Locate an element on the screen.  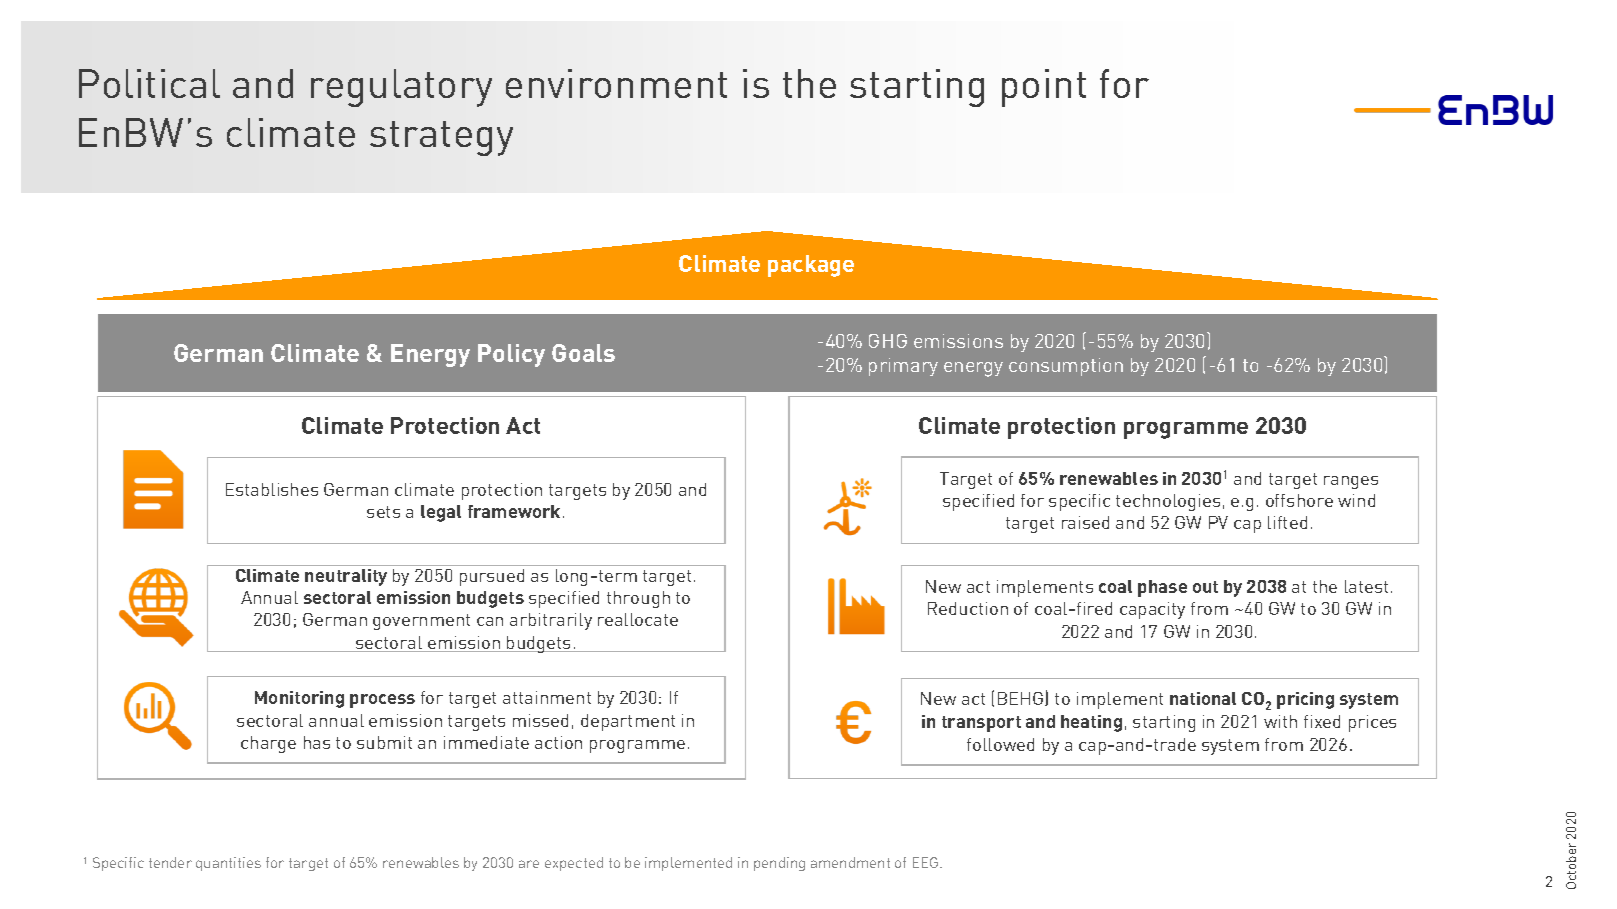
regulatory is located at coordinates (401, 88).
